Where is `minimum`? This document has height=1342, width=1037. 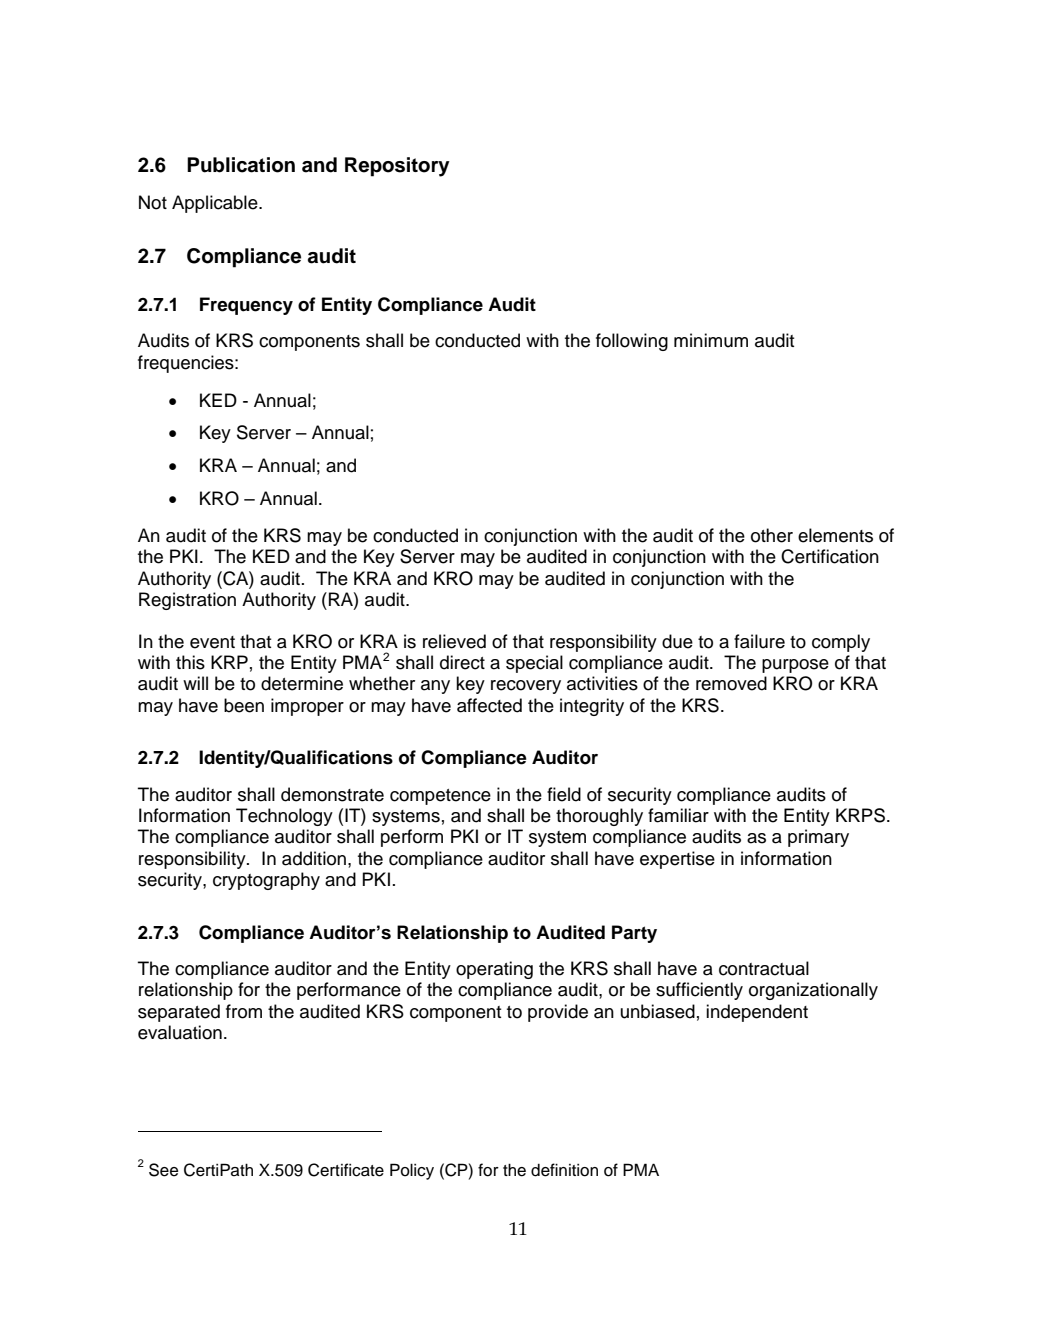 minimum is located at coordinates (711, 340).
